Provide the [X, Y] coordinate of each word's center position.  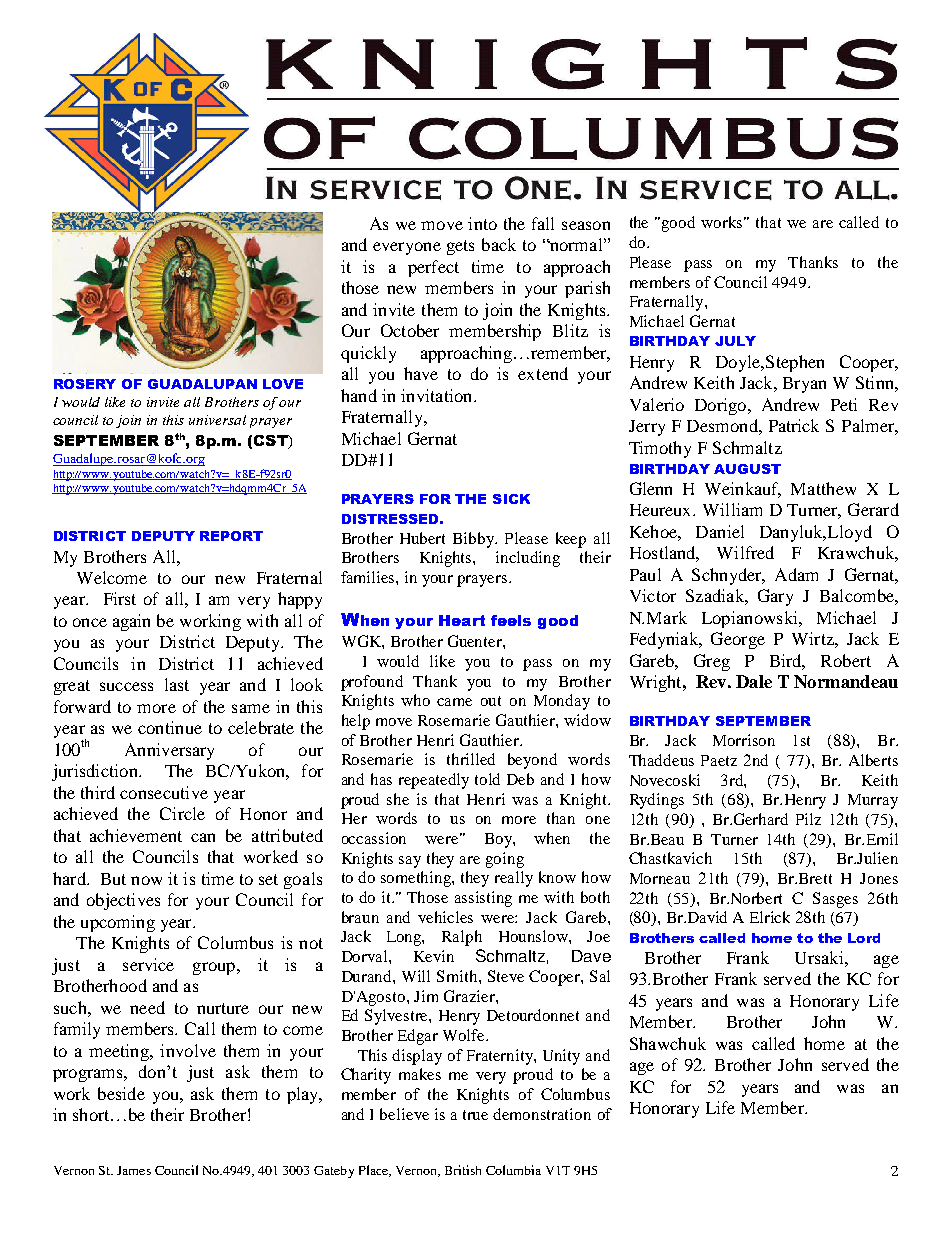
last [177, 684]
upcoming [118, 923]
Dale [754, 681]
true [475, 1115]
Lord [864, 938]
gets [460, 247]
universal [217, 420]
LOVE [283, 384]
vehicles [445, 917]
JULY [735, 341]
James [134, 1170]
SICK [511, 499]
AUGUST [747, 469]
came [454, 702]
